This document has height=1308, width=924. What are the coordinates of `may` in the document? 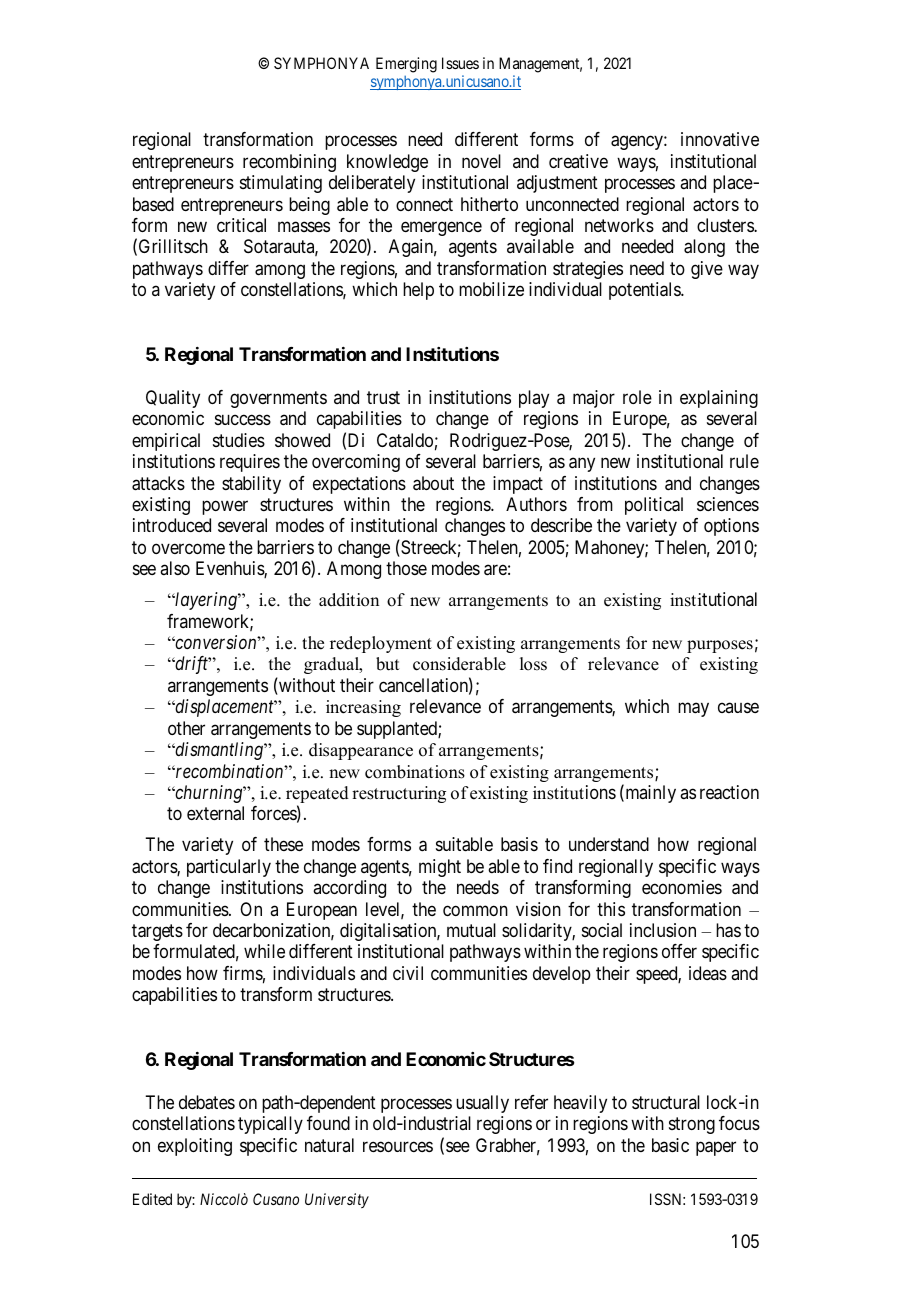 It's located at (693, 710).
